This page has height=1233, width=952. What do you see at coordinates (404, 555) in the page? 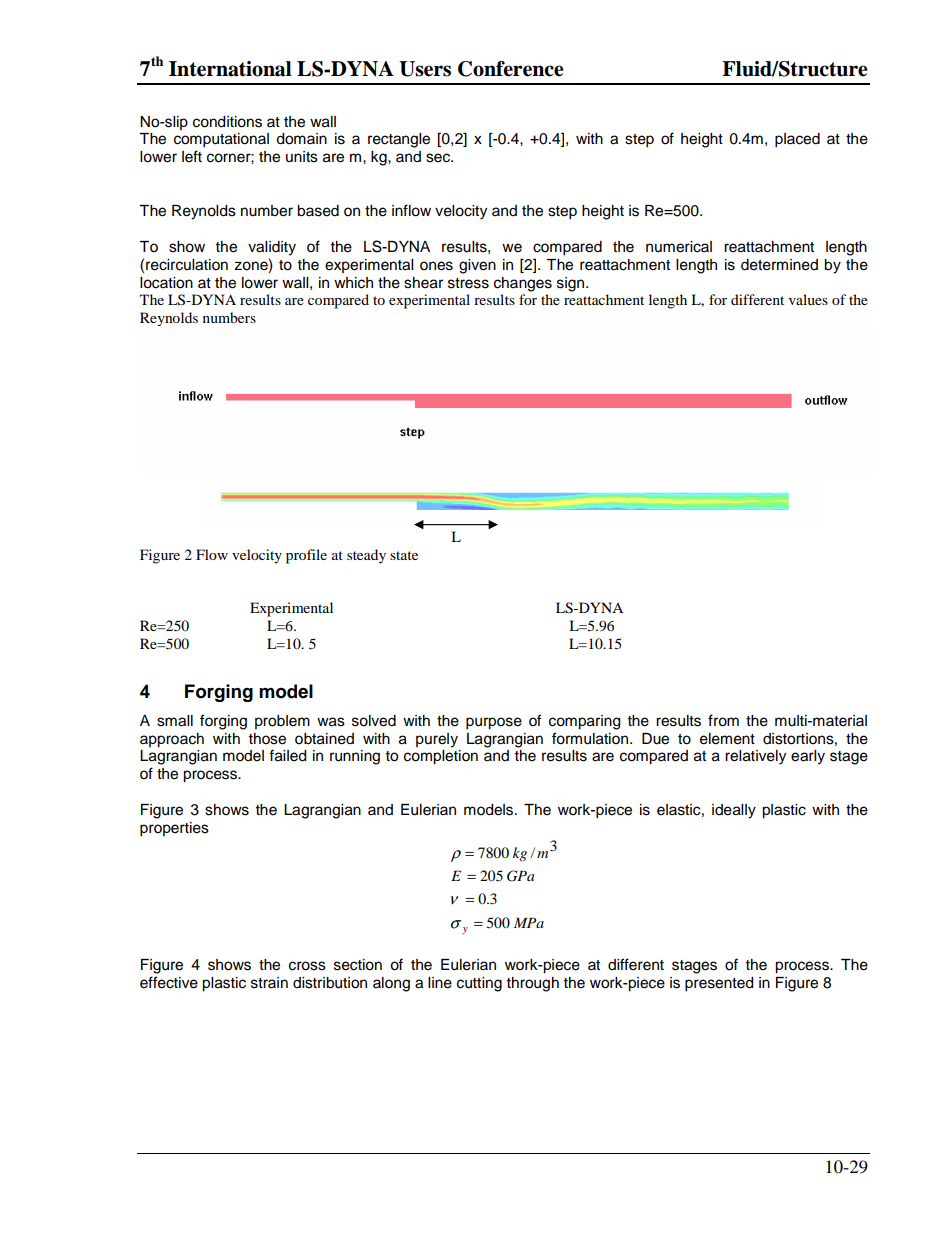
I see `state` at bounding box center [404, 555].
